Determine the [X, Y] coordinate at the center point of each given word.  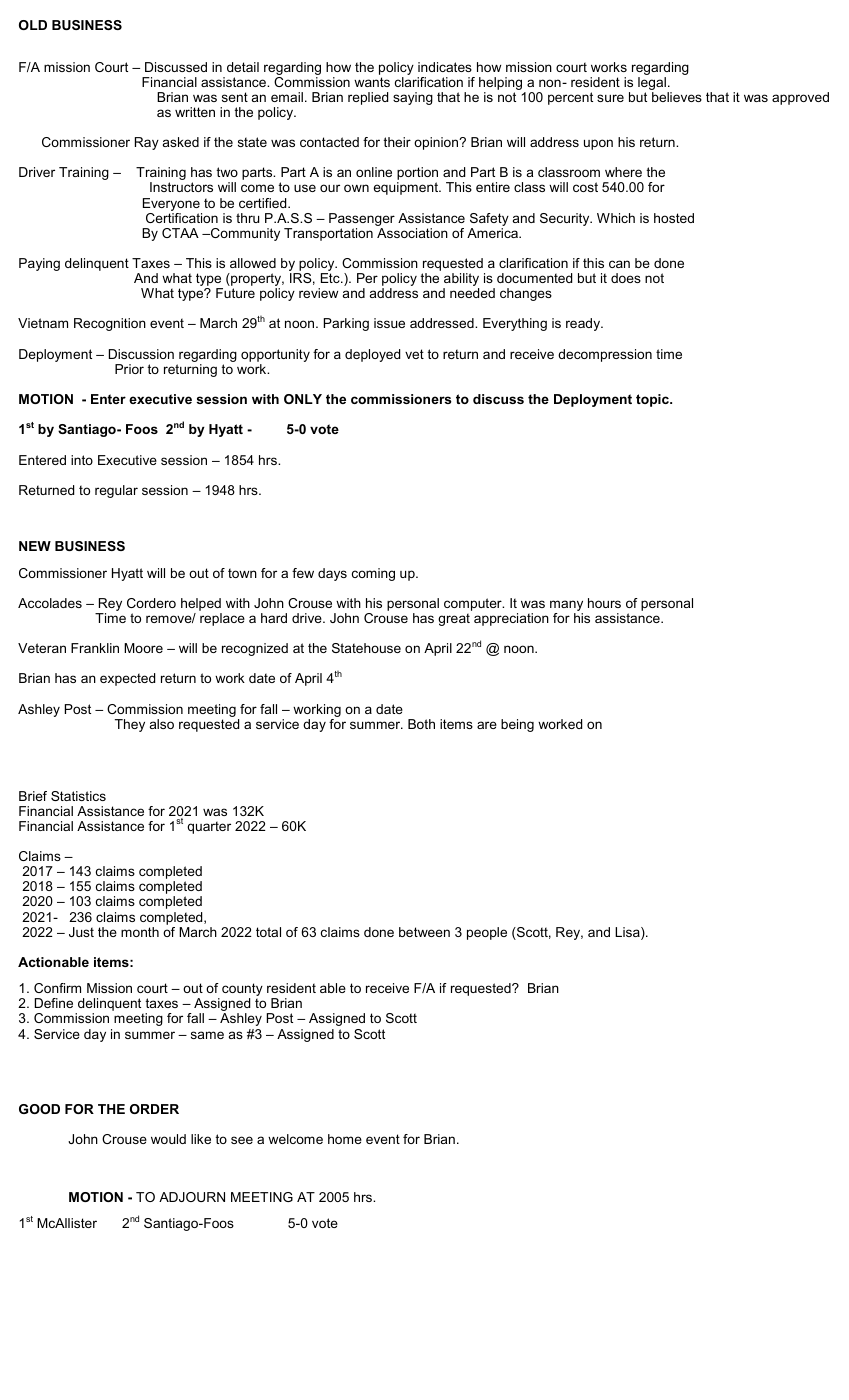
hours [604, 603]
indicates [445, 67]
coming [373, 574]
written [195, 112]
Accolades [50, 603]
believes [677, 97]
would [168, 1139]
